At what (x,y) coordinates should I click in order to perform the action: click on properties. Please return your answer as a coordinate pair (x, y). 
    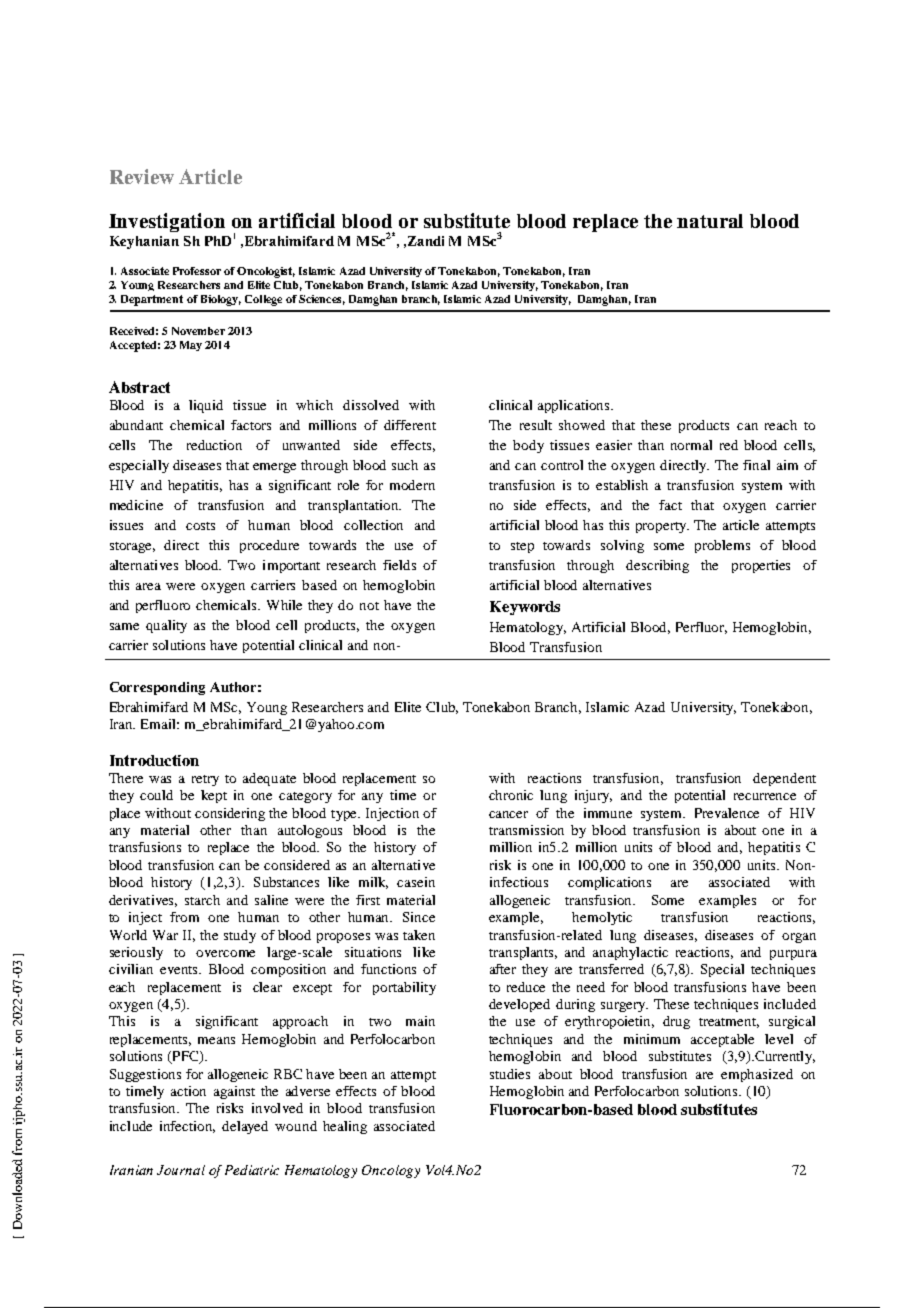
    Looking at the image, I should click on (761, 566).
